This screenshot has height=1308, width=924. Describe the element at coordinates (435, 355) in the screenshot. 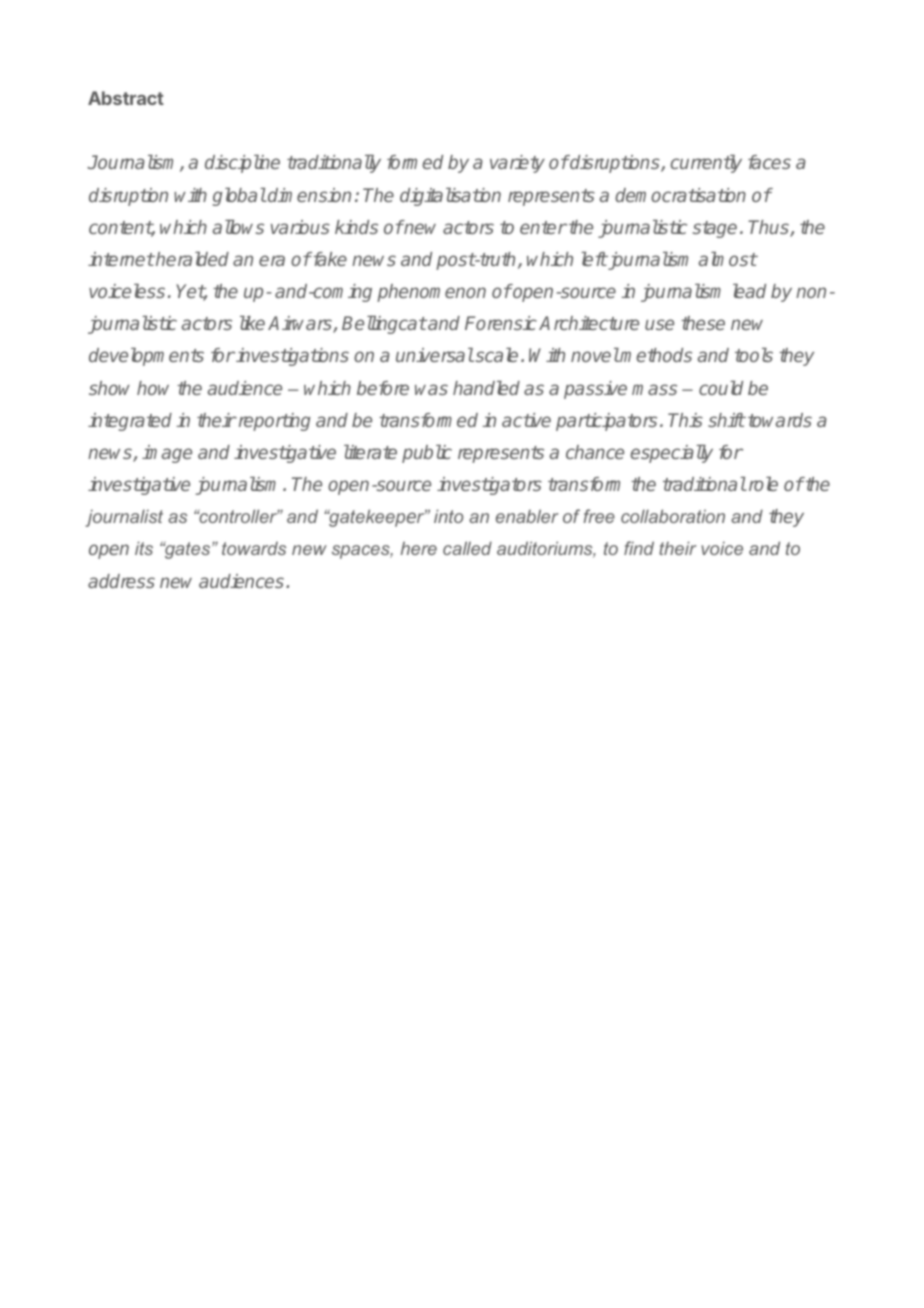

I see `universal` at that location.
